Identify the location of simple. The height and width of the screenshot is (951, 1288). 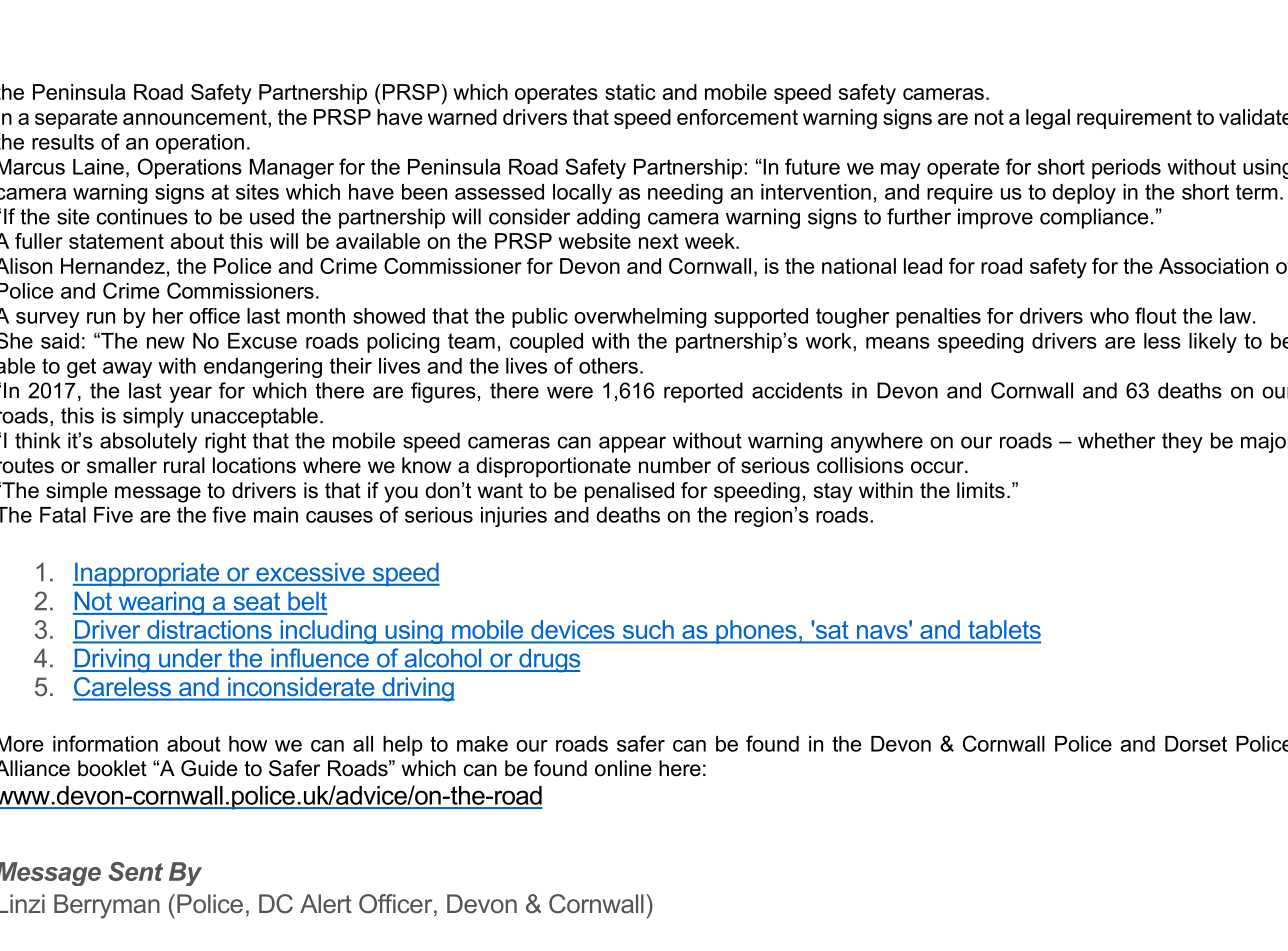
(76, 492).
